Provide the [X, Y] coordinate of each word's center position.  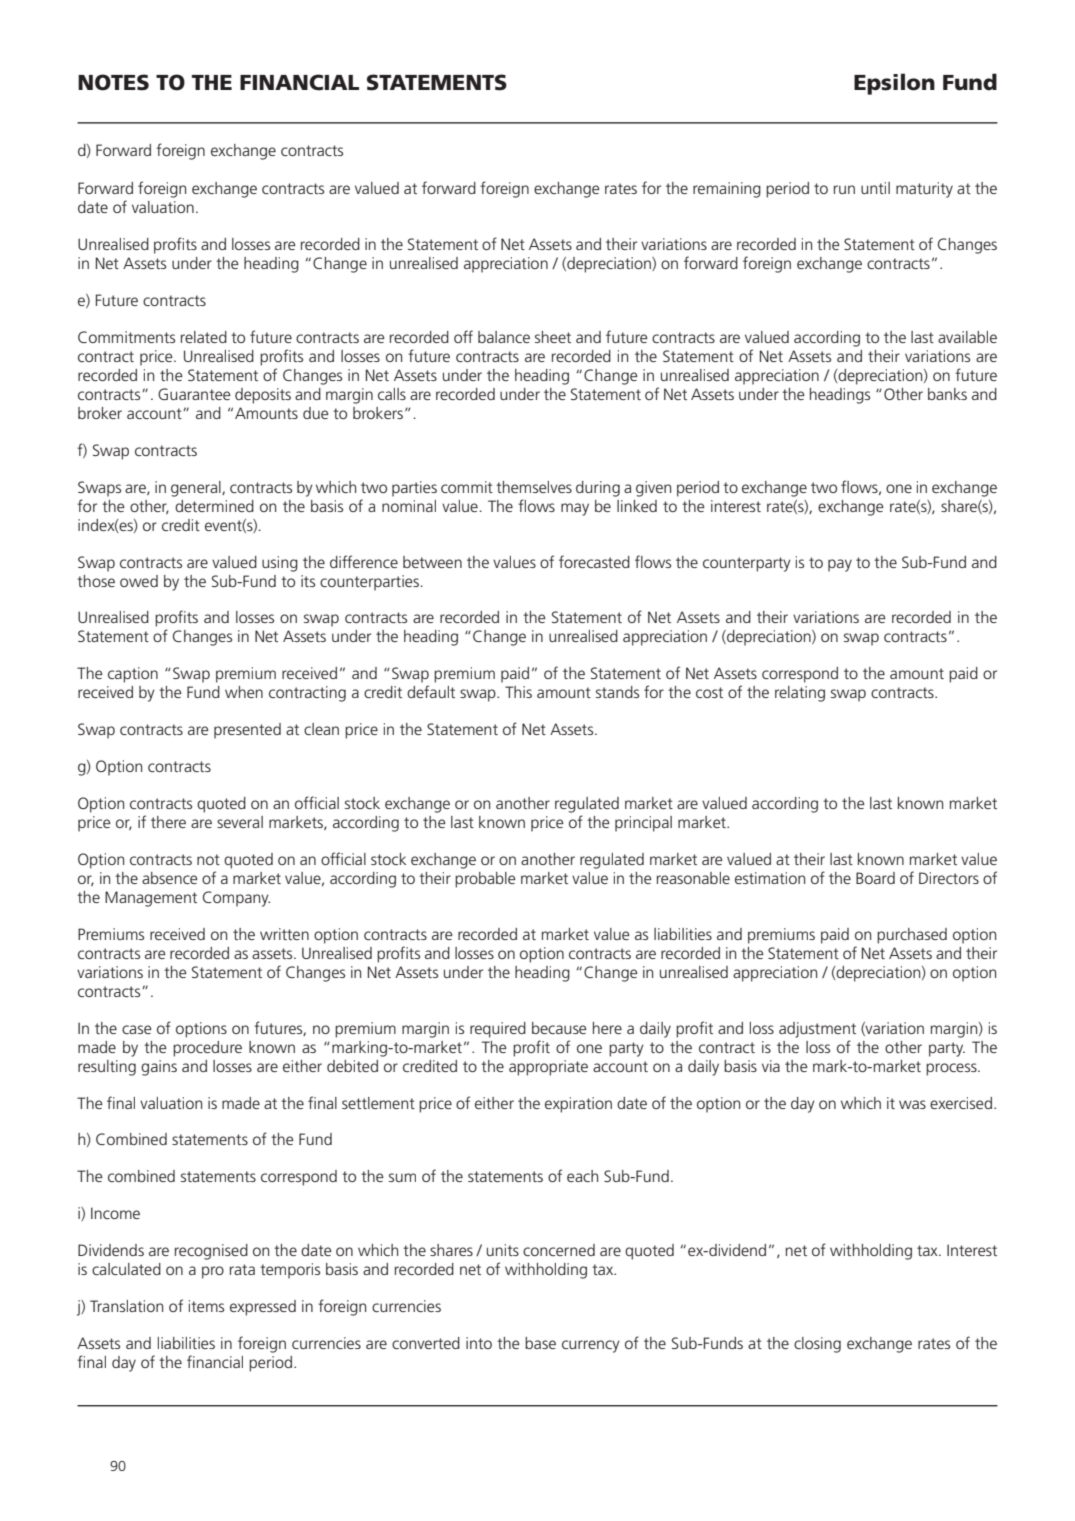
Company [236, 899]
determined [214, 506]
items [206, 1306]
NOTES [113, 82]
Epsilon [894, 84]
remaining [727, 190]
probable [485, 880]
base [540, 1343]
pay [840, 565]
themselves [534, 487]
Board [875, 878]
